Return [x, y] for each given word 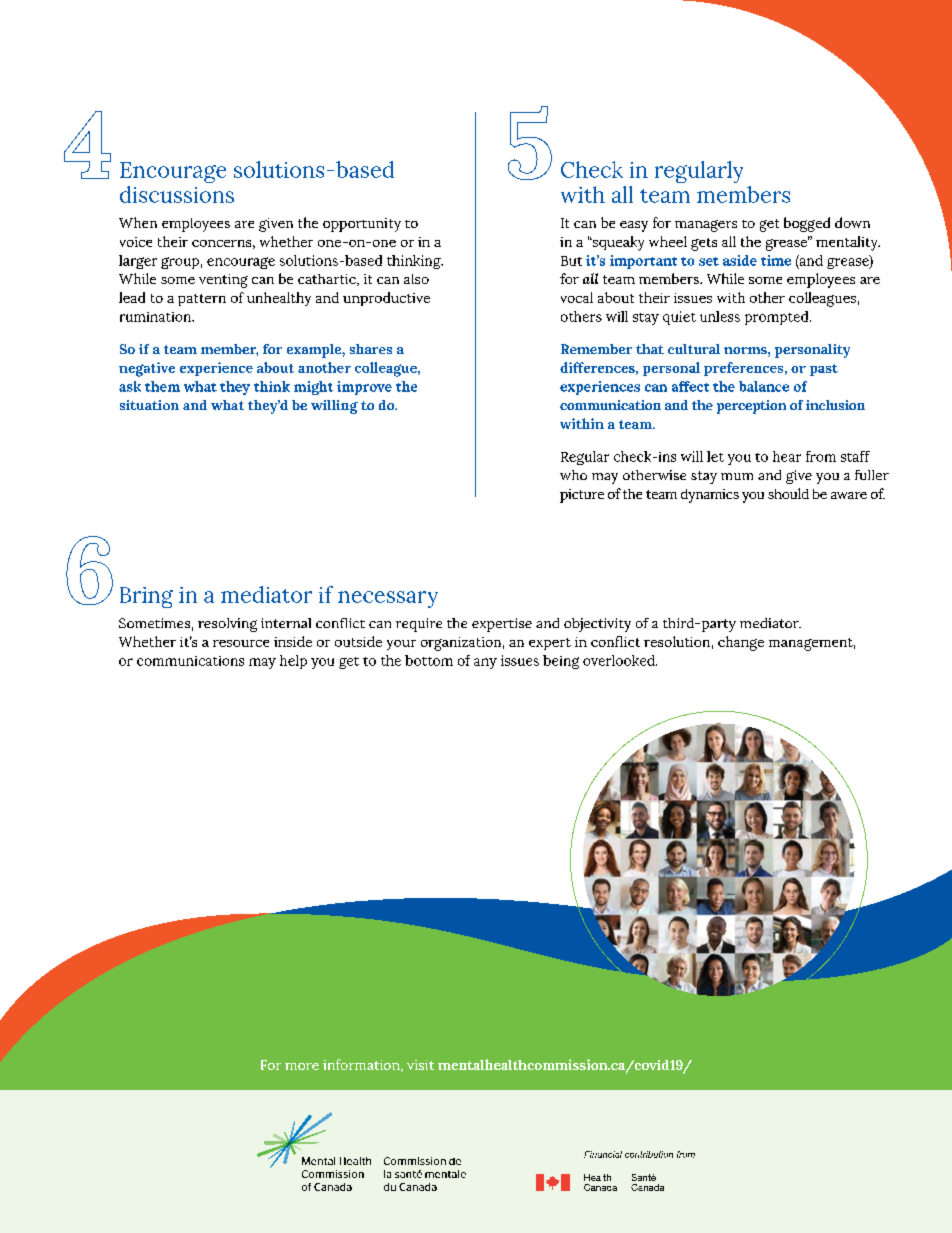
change [741, 643]
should [788, 493]
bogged [807, 224]
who [573, 475]
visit [420, 1065]
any [485, 663]
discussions [177, 194]
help [293, 662]
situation [149, 405]
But [571, 261]
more [302, 1066]
